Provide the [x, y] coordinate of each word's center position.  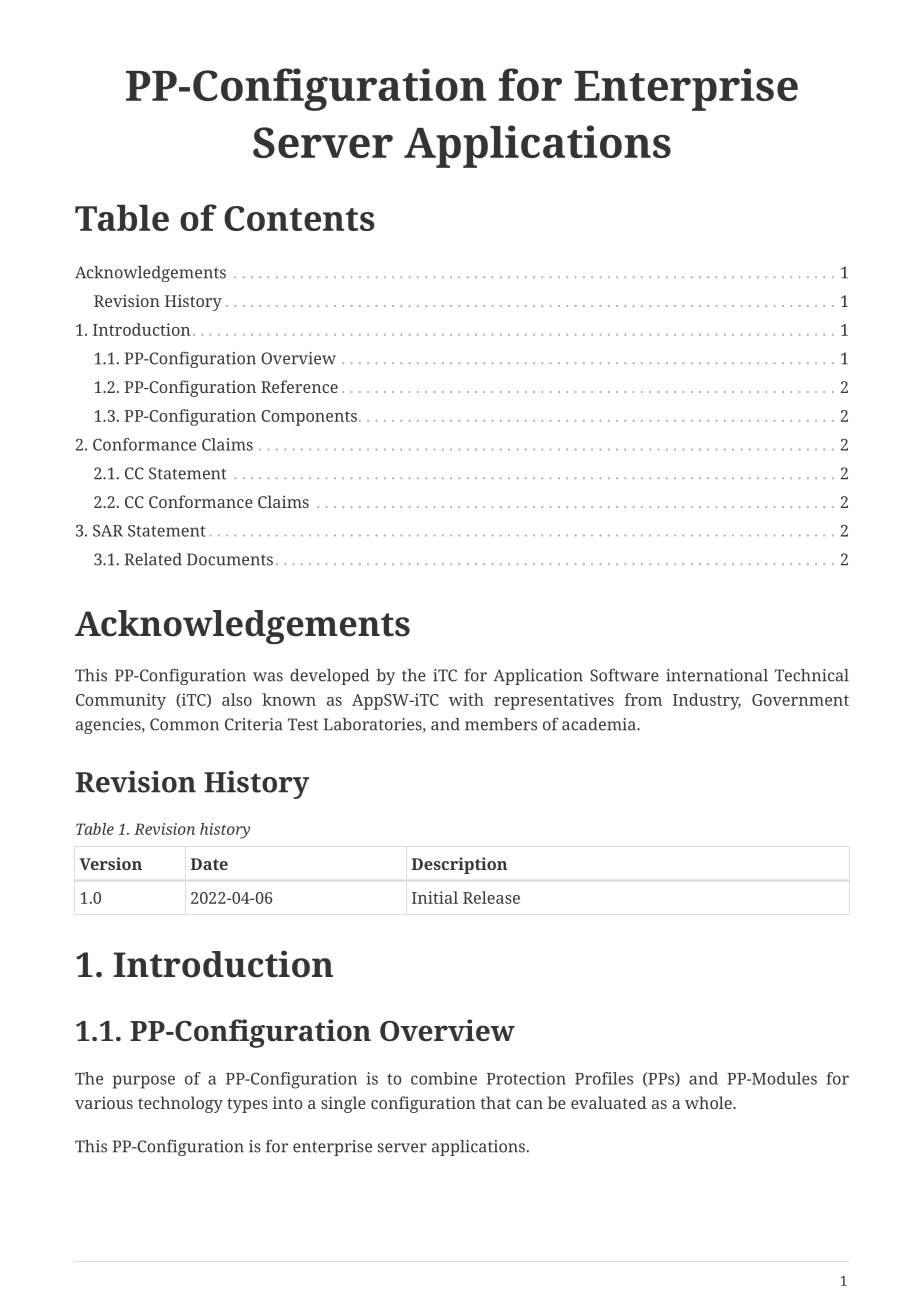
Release [491, 897]
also [237, 699]
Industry [707, 701]
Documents [230, 559]
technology [180, 1104]
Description [459, 865]
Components [309, 418]
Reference [299, 386]
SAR [108, 530]
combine [444, 1078]
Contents [299, 218]
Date [209, 864]
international [717, 675]
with [466, 699]
